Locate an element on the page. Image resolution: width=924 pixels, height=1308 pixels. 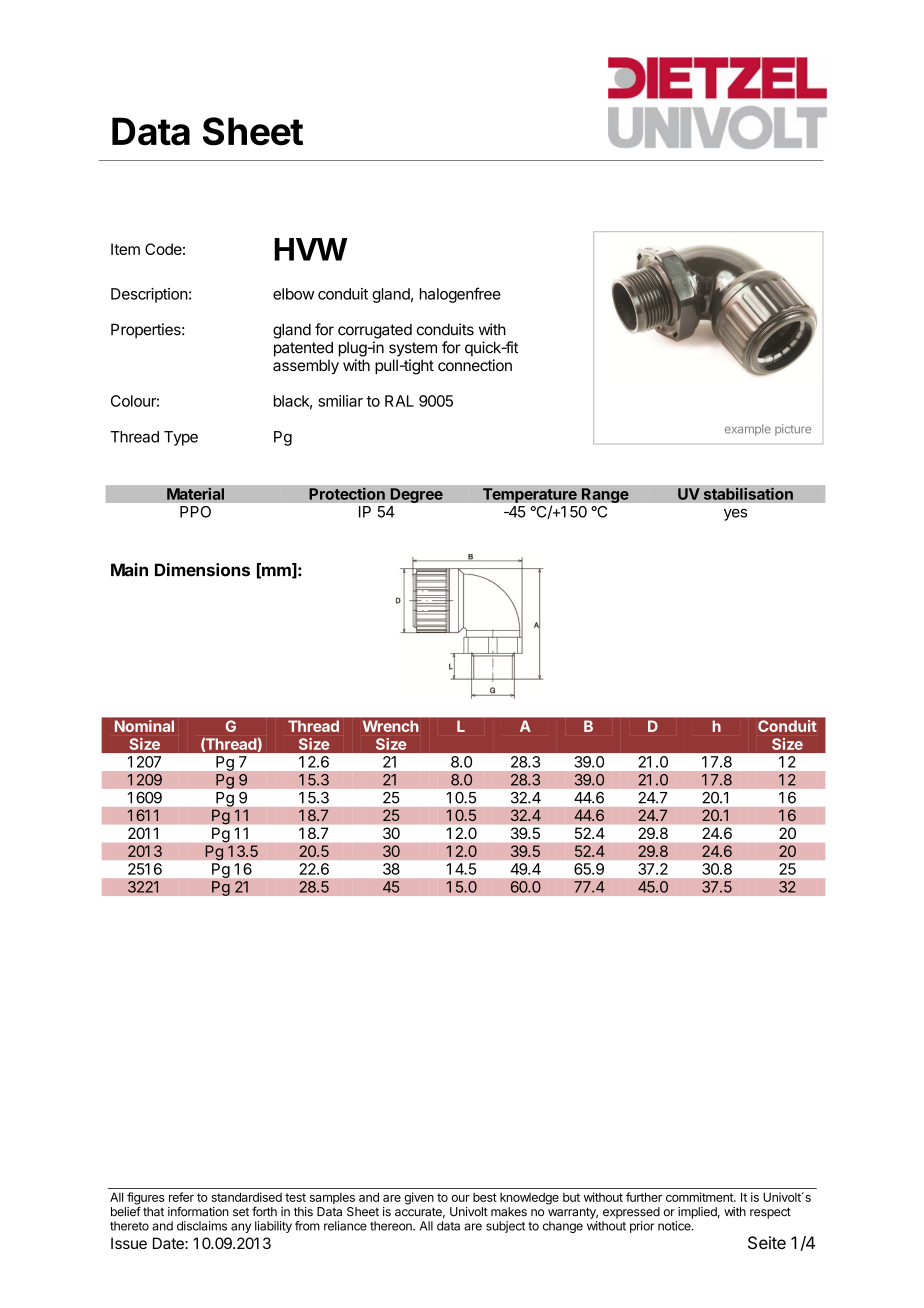
best is located at coordinates (485, 1197).
